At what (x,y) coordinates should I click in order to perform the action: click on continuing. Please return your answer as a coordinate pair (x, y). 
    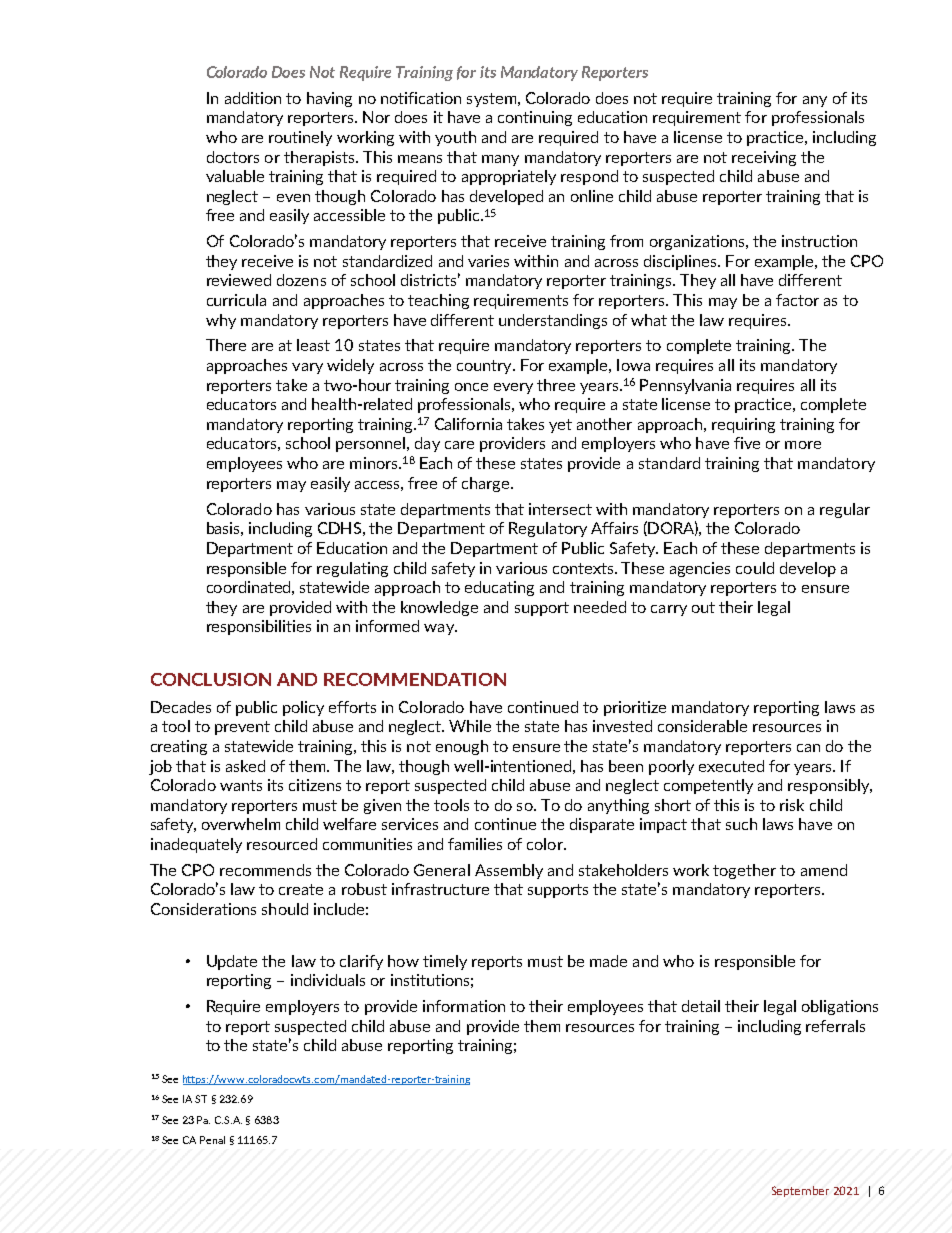
    Looking at the image, I should click on (535, 118).
